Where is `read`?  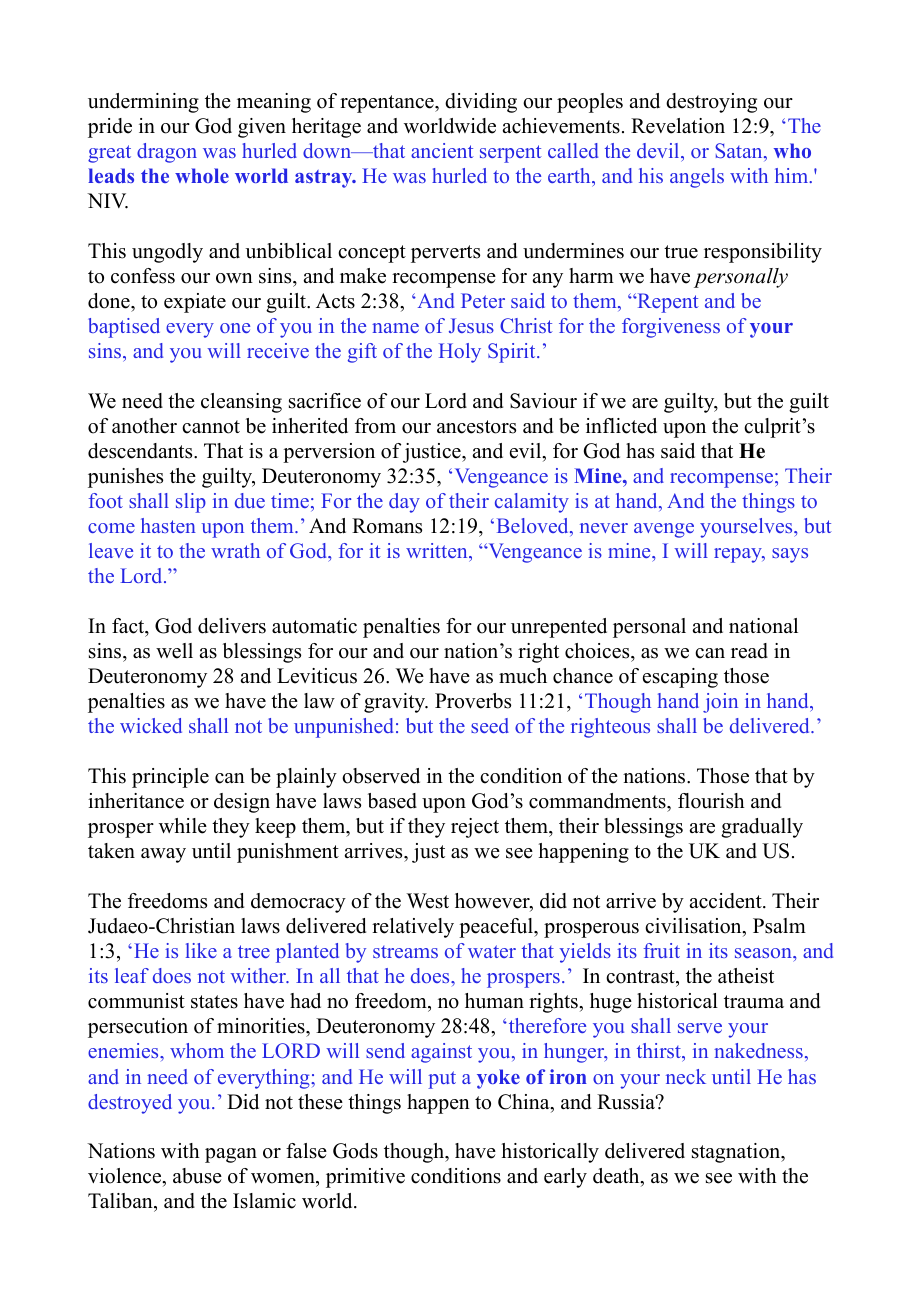 read is located at coordinates (749, 651).
